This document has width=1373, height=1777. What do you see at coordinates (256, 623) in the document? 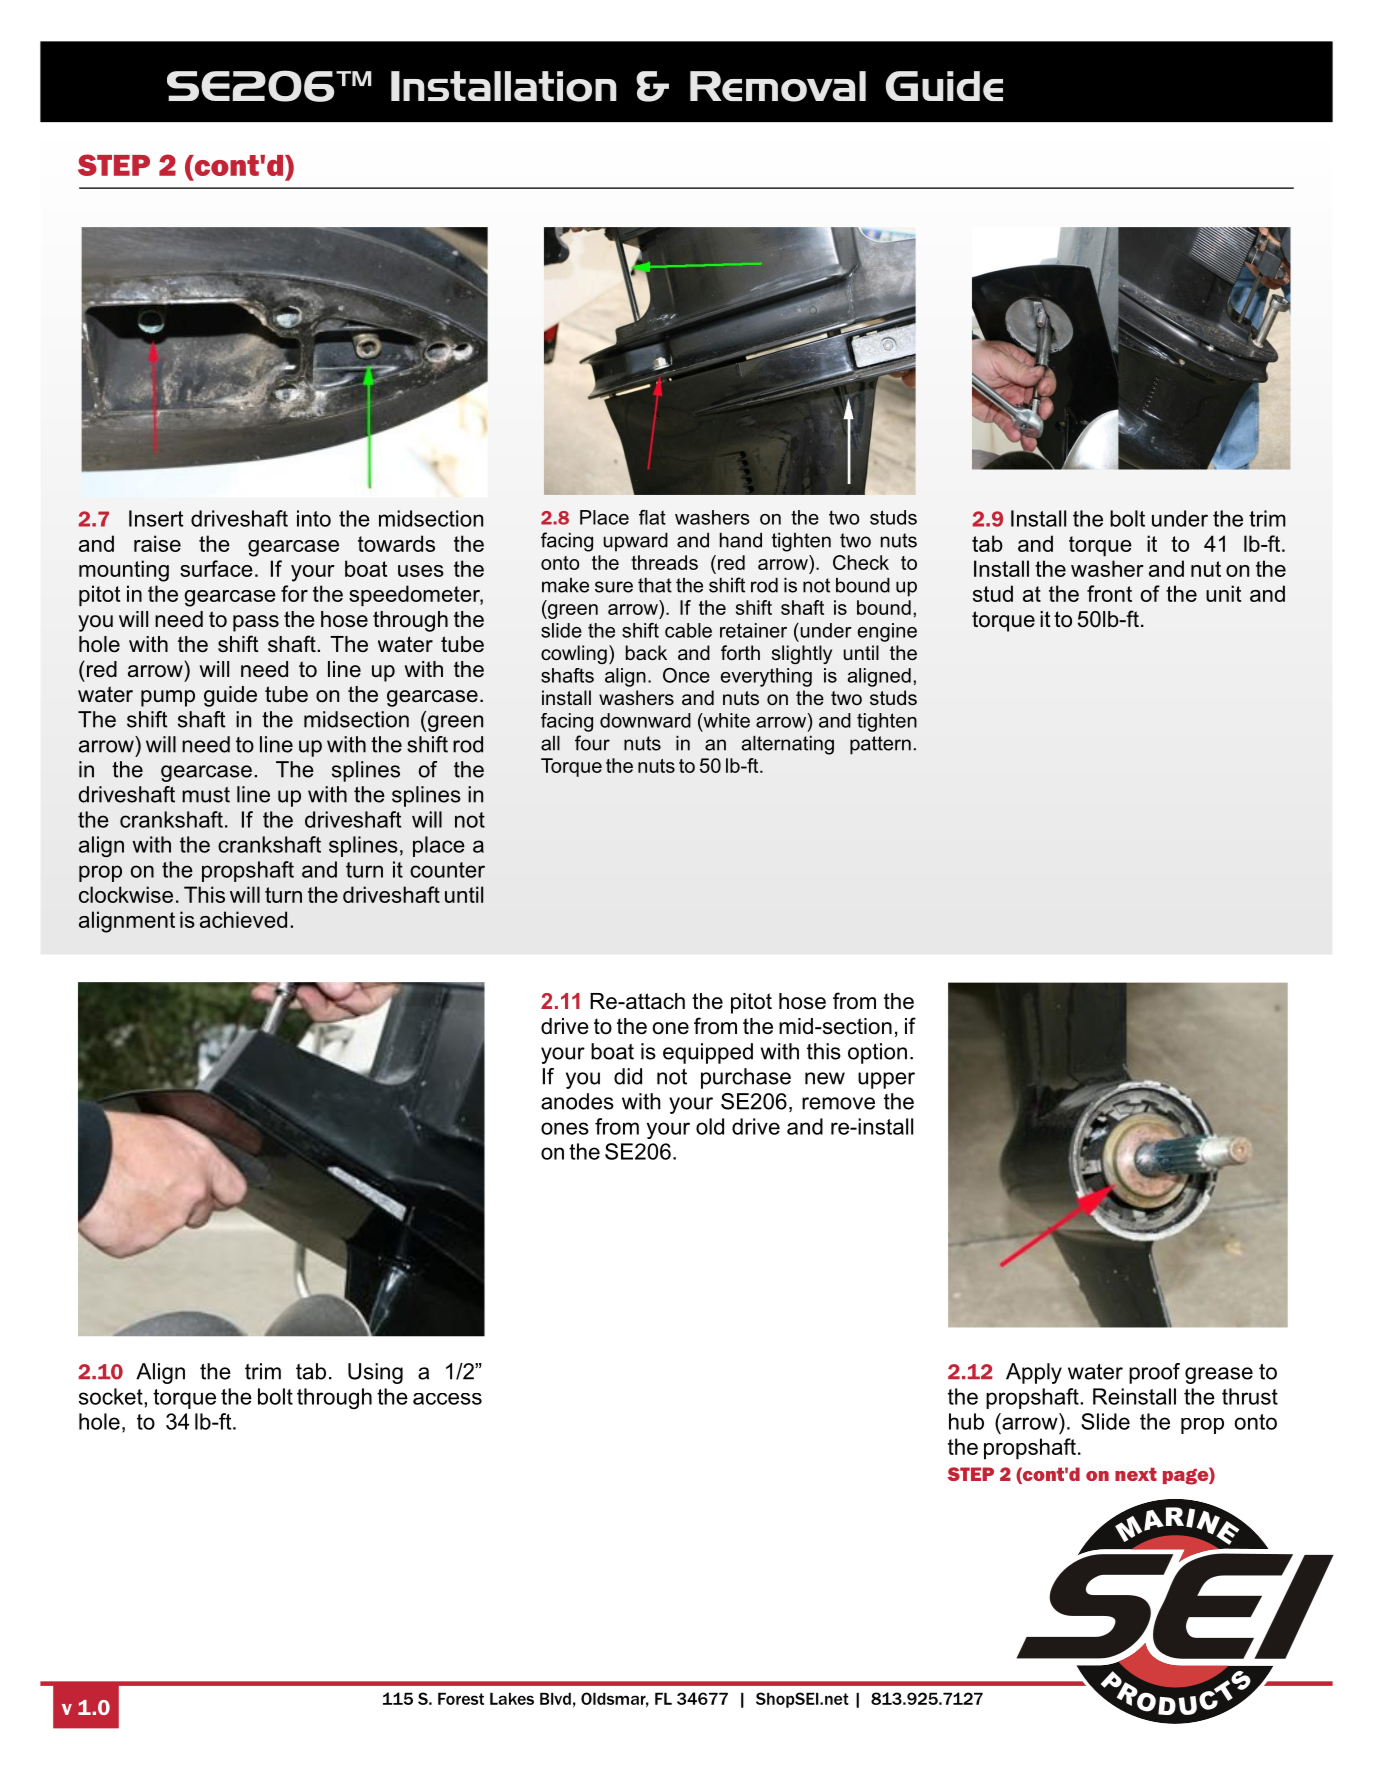
I see `pass` at bounding box center [256, 623].
